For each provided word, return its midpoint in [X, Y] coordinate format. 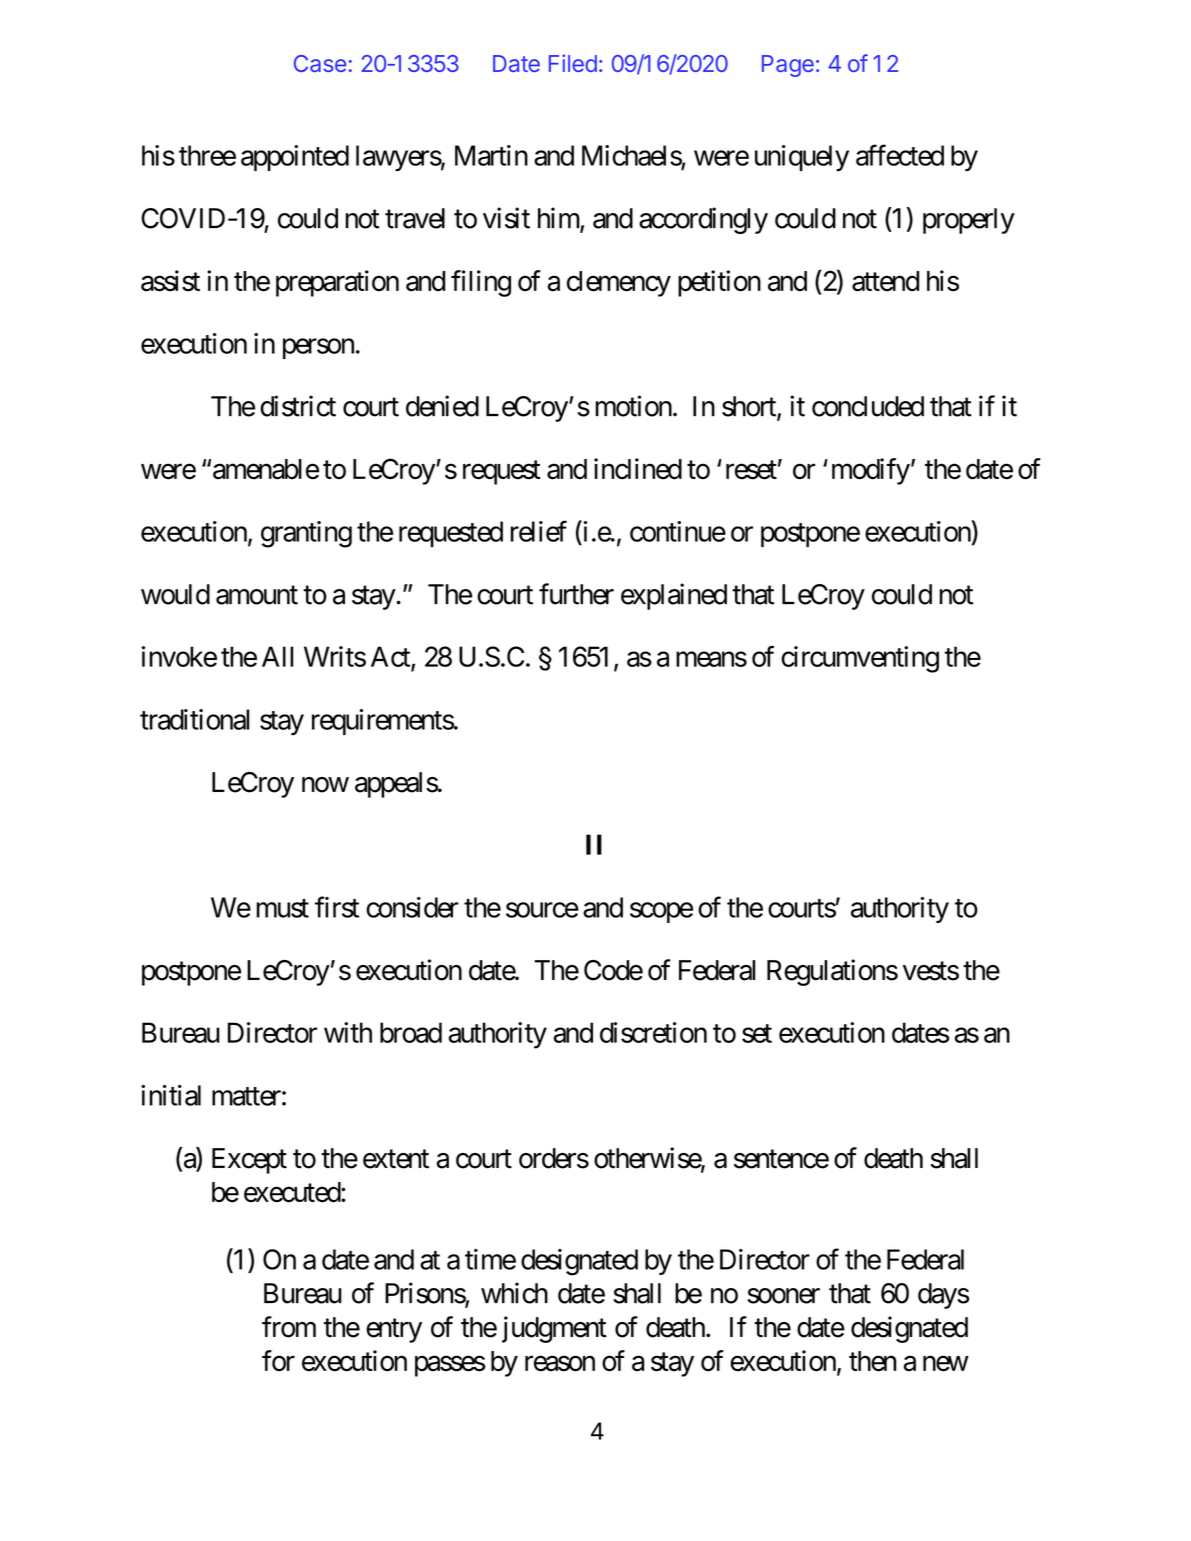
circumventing [860, 659]
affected [900, 155]
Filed [573, 63]
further [576, 594]
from [289, 1327]
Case [320, 63]
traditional [194, 719]
